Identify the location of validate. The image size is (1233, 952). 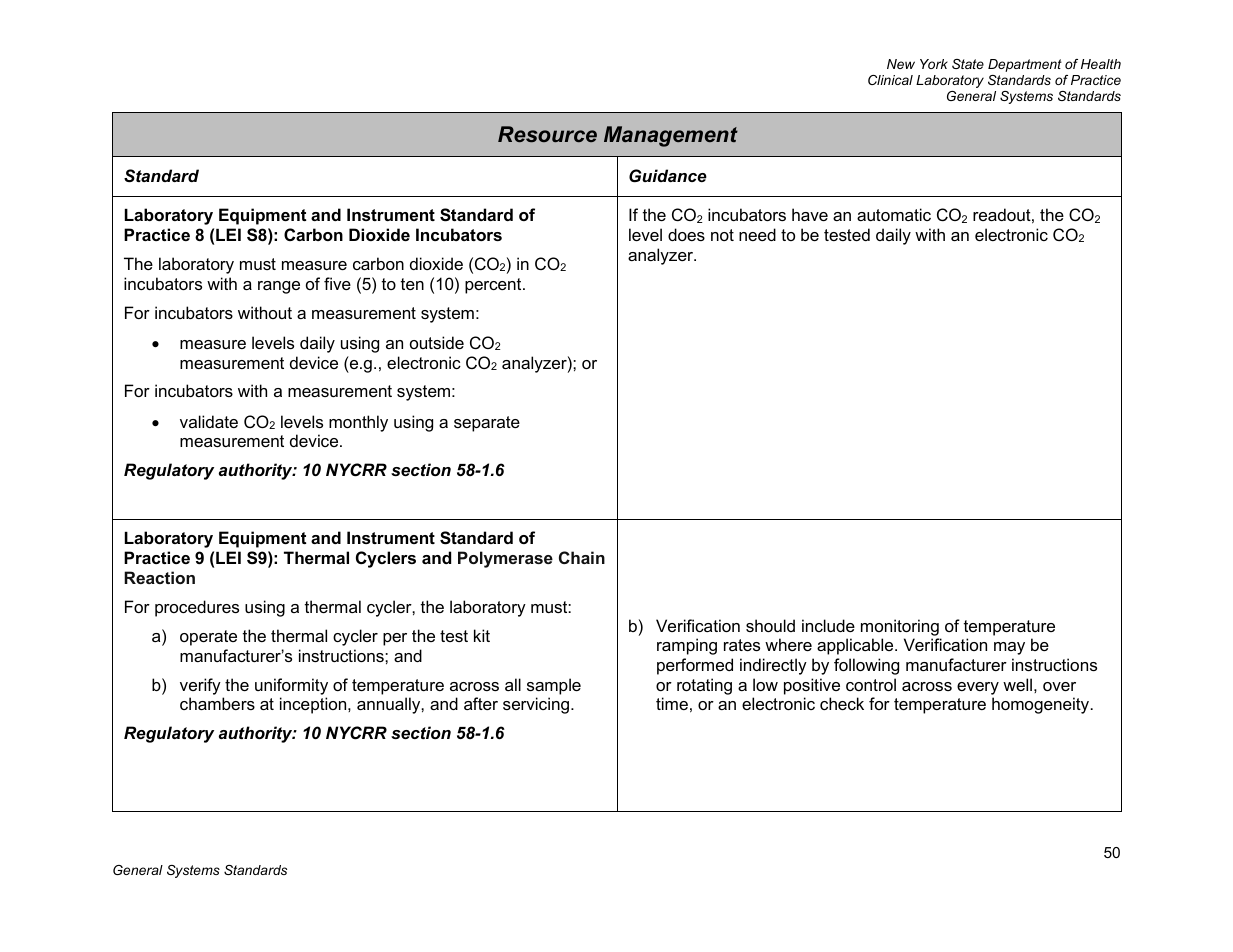
(209, 421).
